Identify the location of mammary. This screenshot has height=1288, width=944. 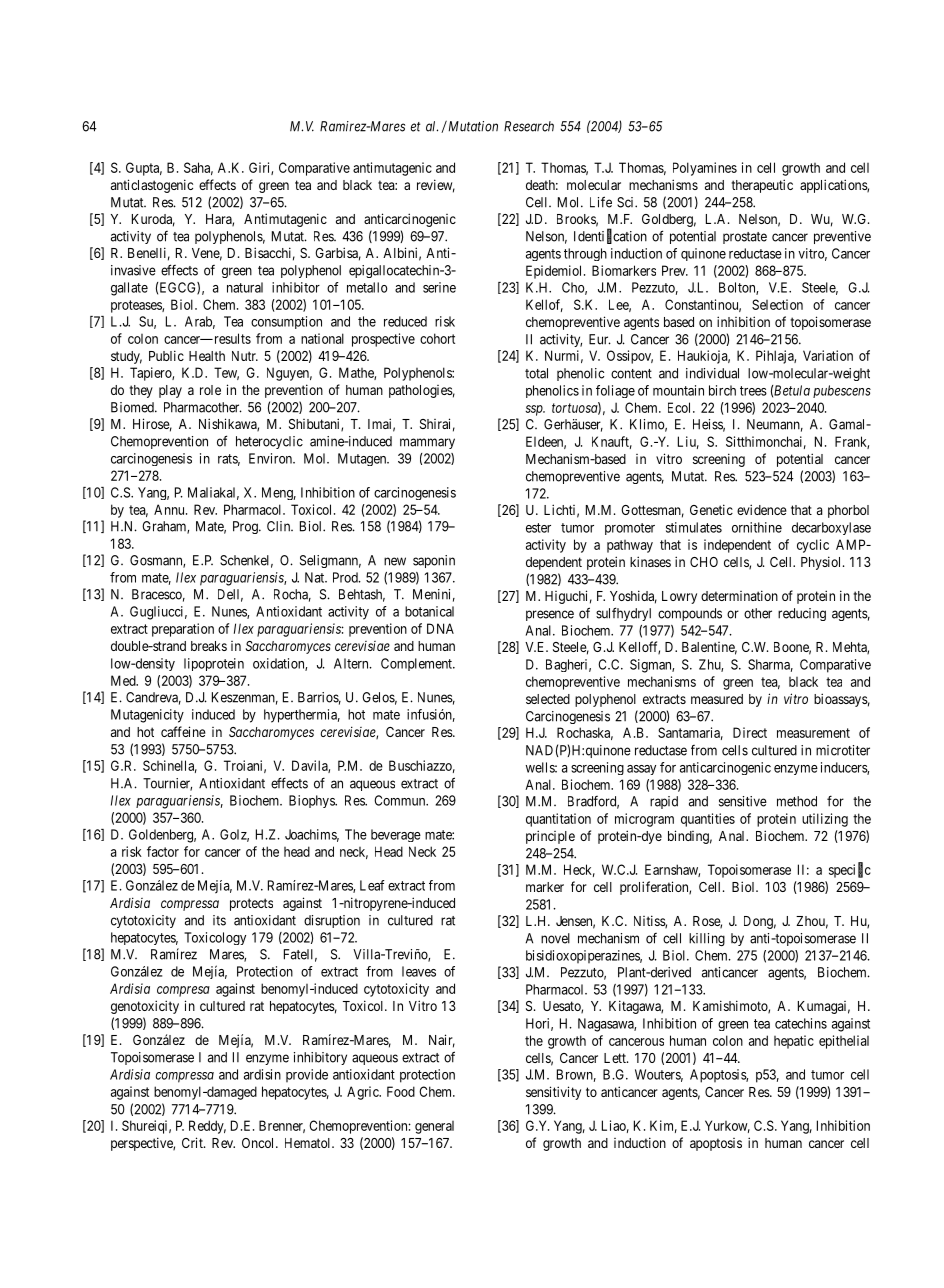
(427, 443).
